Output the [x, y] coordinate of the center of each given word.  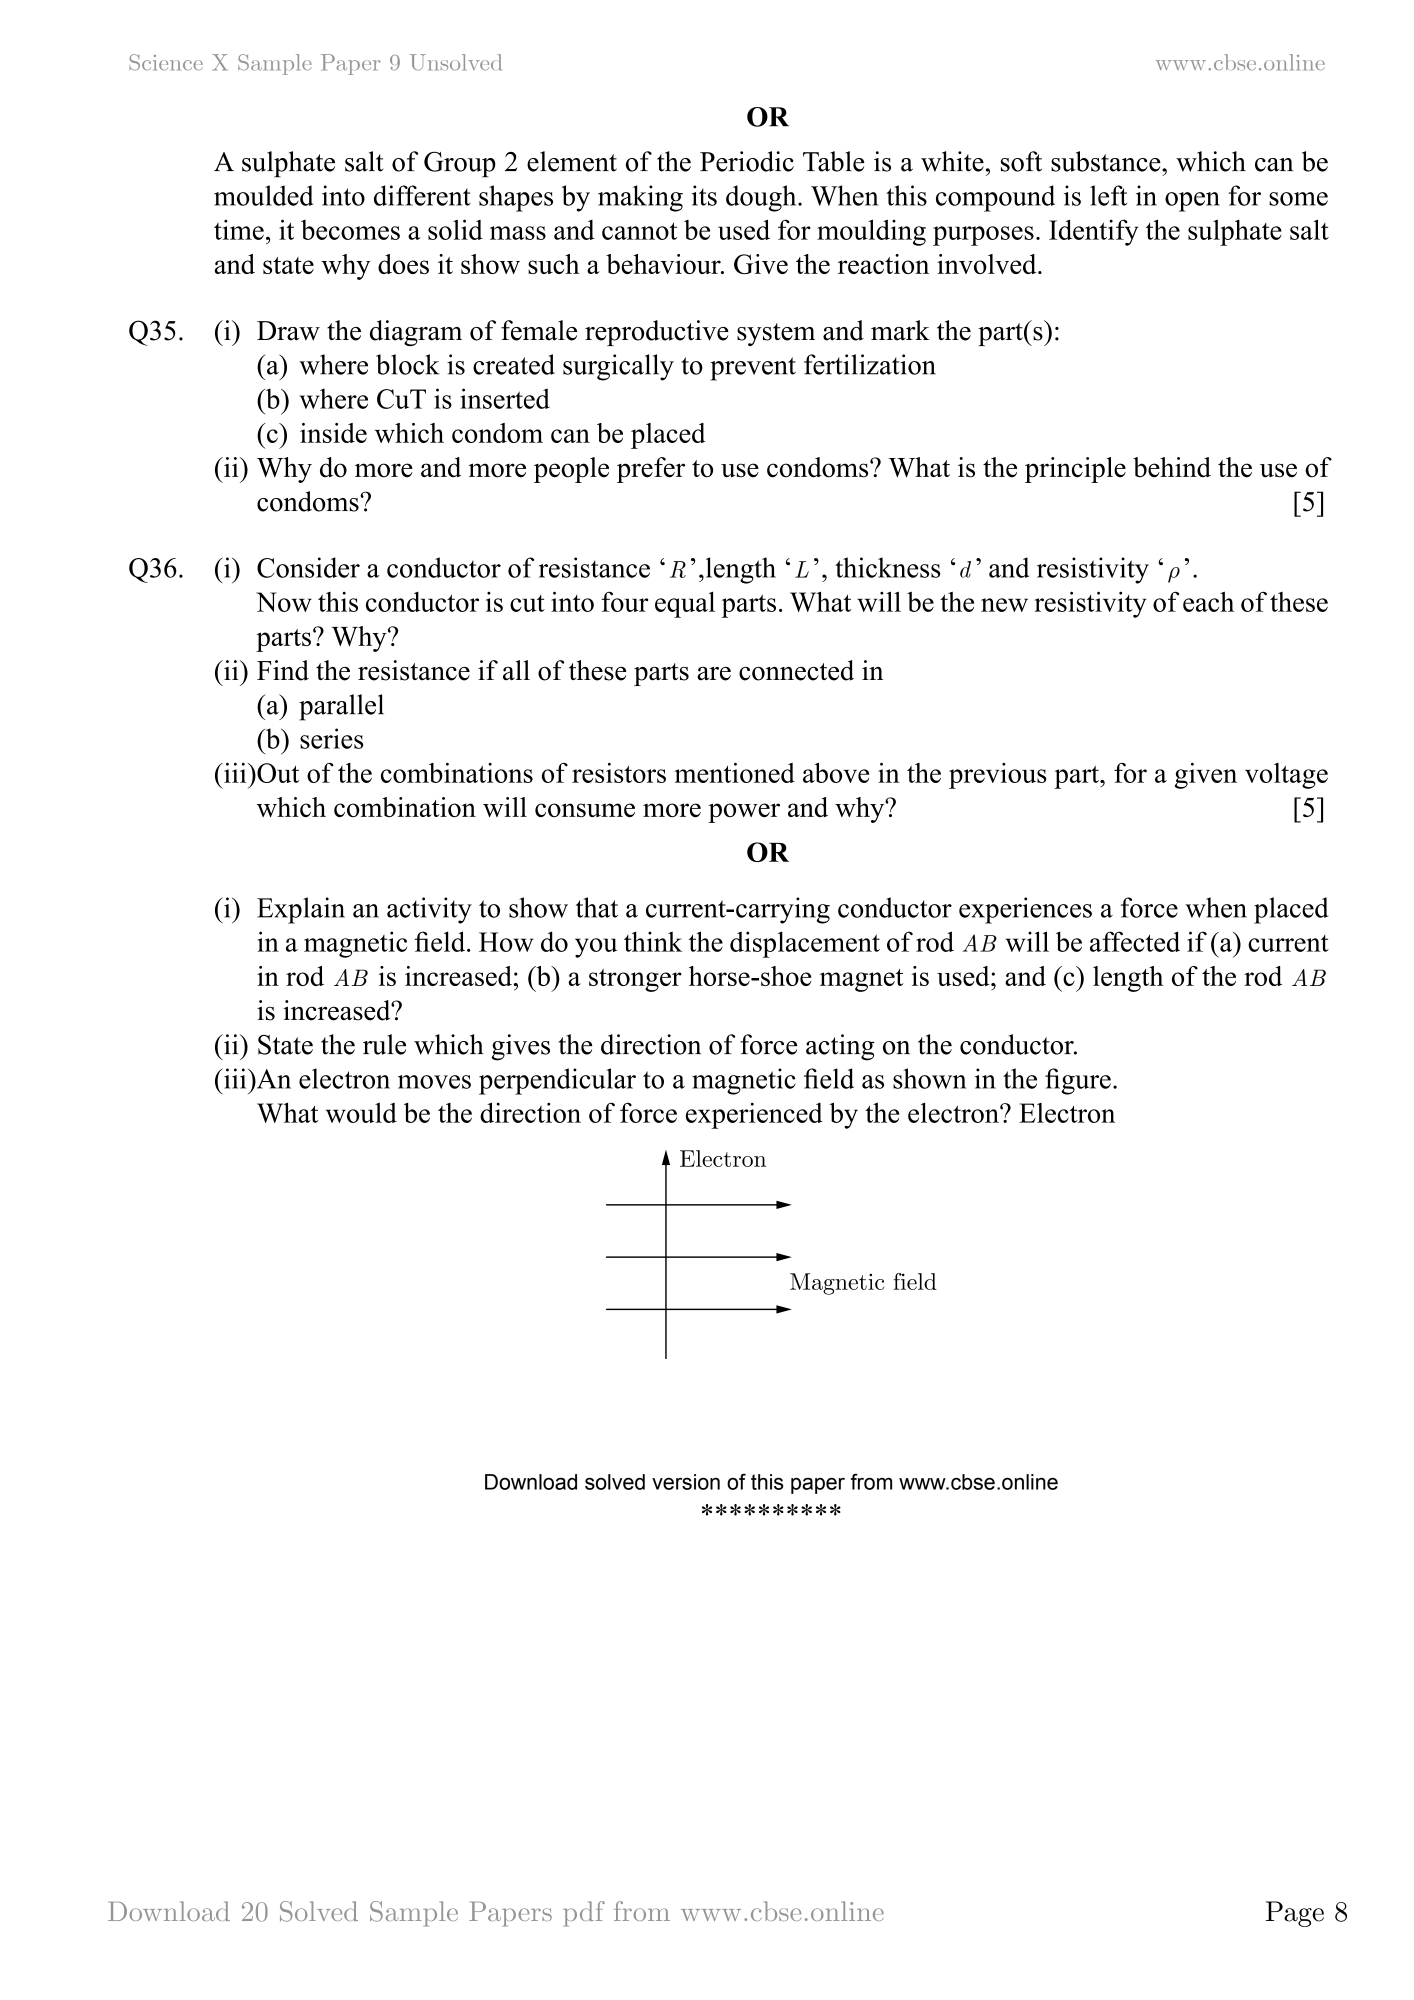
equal [685, 604]
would [361, 1112]
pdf [584, 1914]
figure [1078, 1081]
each [1208, 601]
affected [1135, 941]
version [686, 1482]
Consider [308, 567]
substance [1107, 161]
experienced [754, 1115]
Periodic [747, 161]
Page [1295, 1914]
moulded [263, 195]
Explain [301, 910]
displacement [805, 944]
